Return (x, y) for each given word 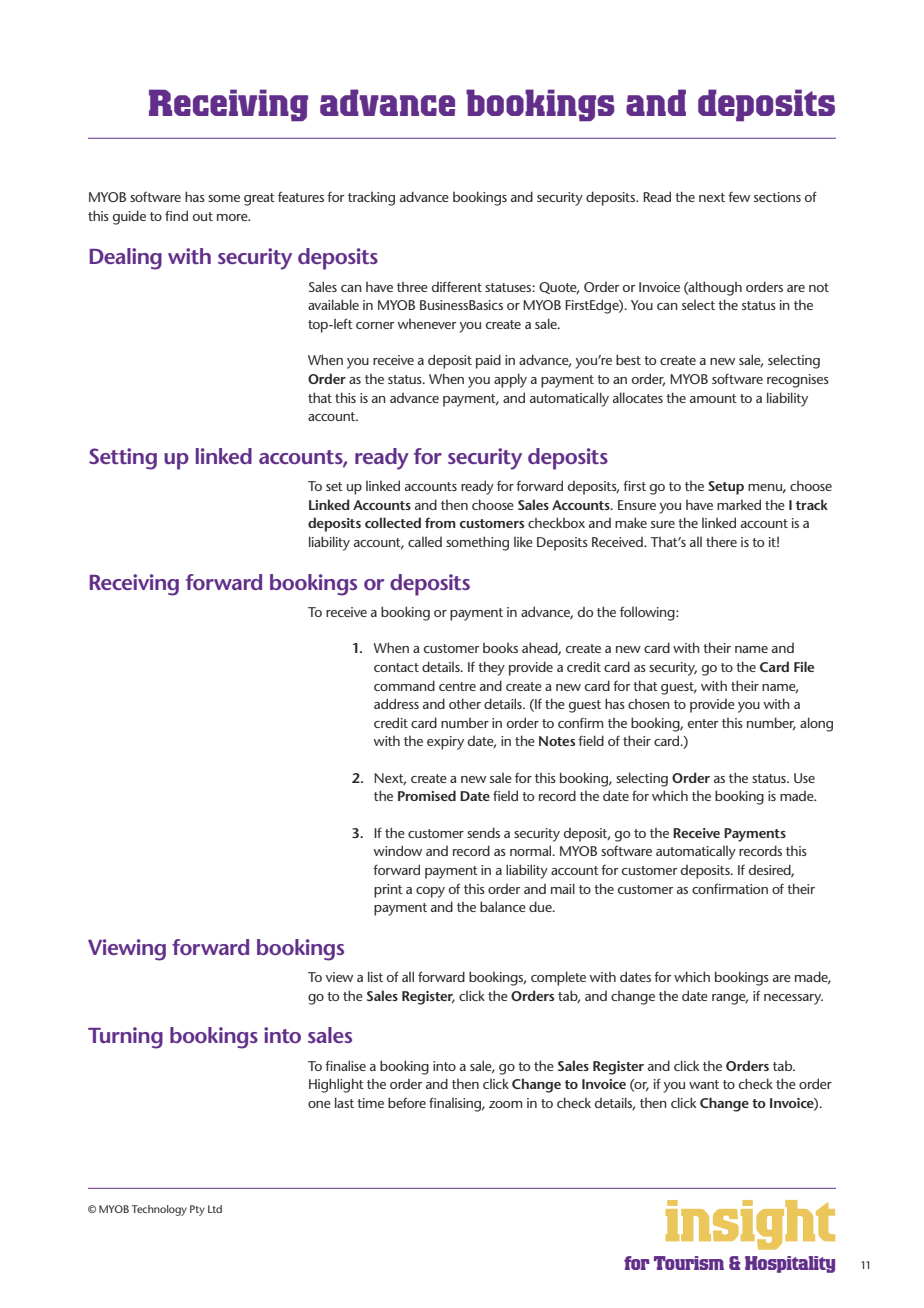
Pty (197, 1210)
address (396, 703)
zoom (506, 1104)
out (203, 216)
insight (750, 1225)
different (457, 286)
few (739, 197)
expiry (445, 743)
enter (703, 723)
